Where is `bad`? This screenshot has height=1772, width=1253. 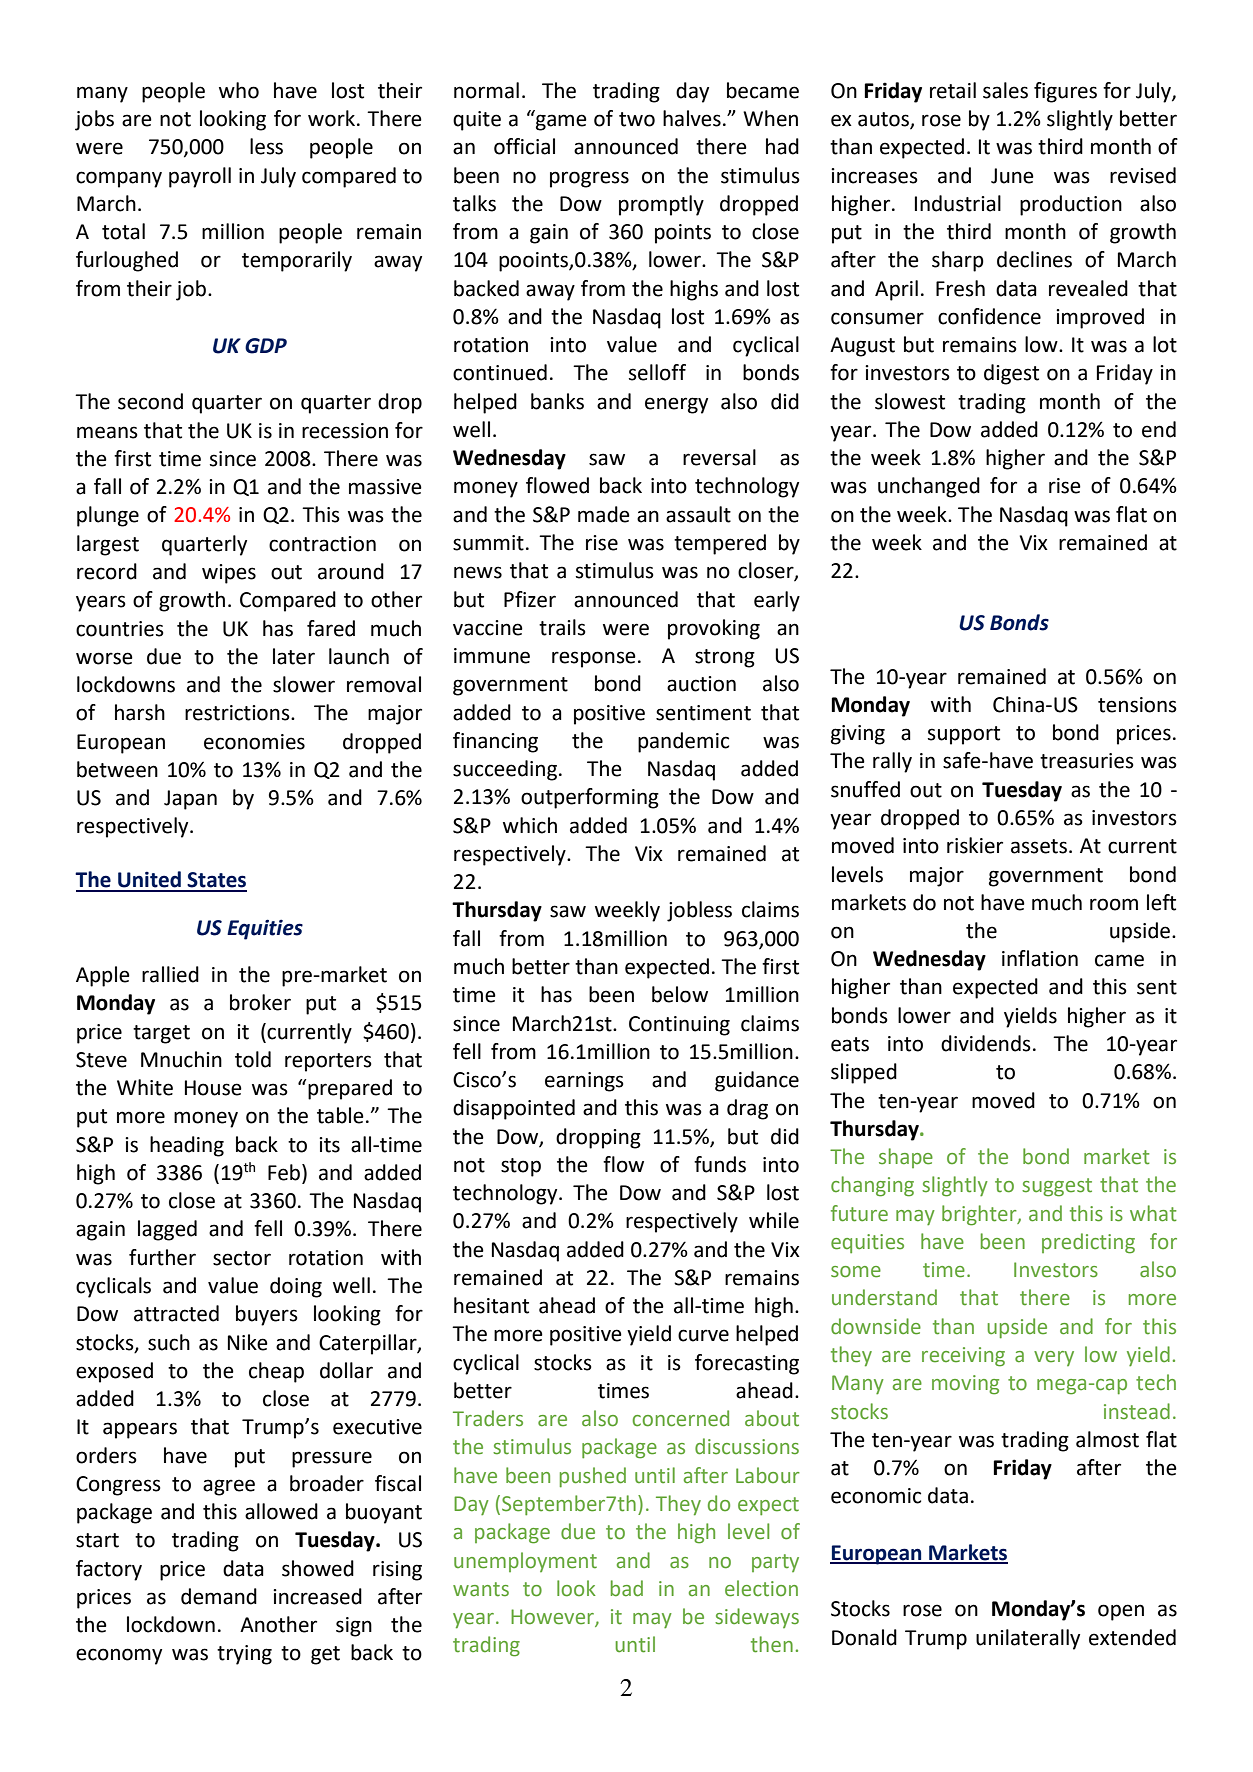 bad is located at coordinates (627, 1588).
